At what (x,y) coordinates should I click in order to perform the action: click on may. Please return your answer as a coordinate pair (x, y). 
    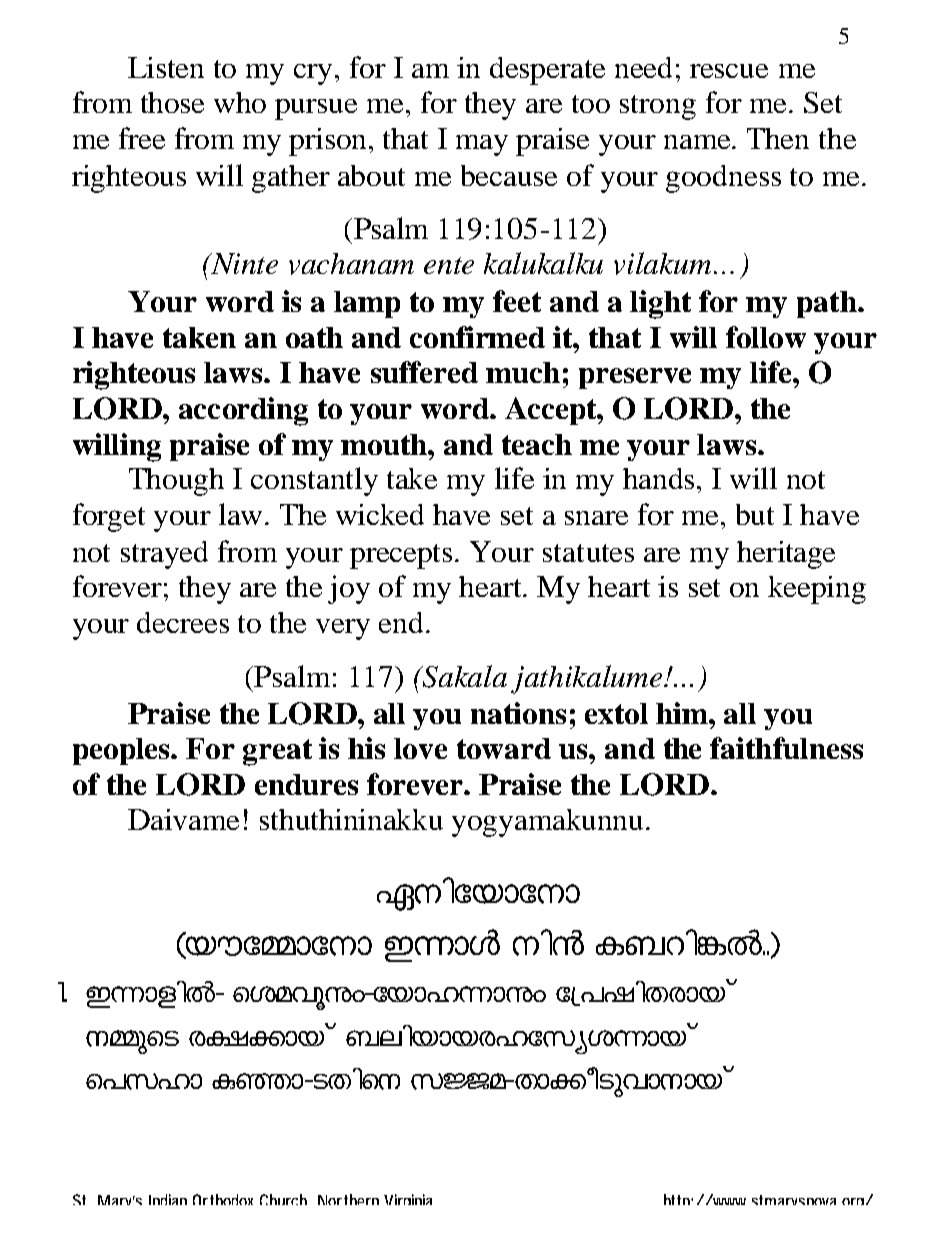
    Looking at the image, I should click on (482, 145).
